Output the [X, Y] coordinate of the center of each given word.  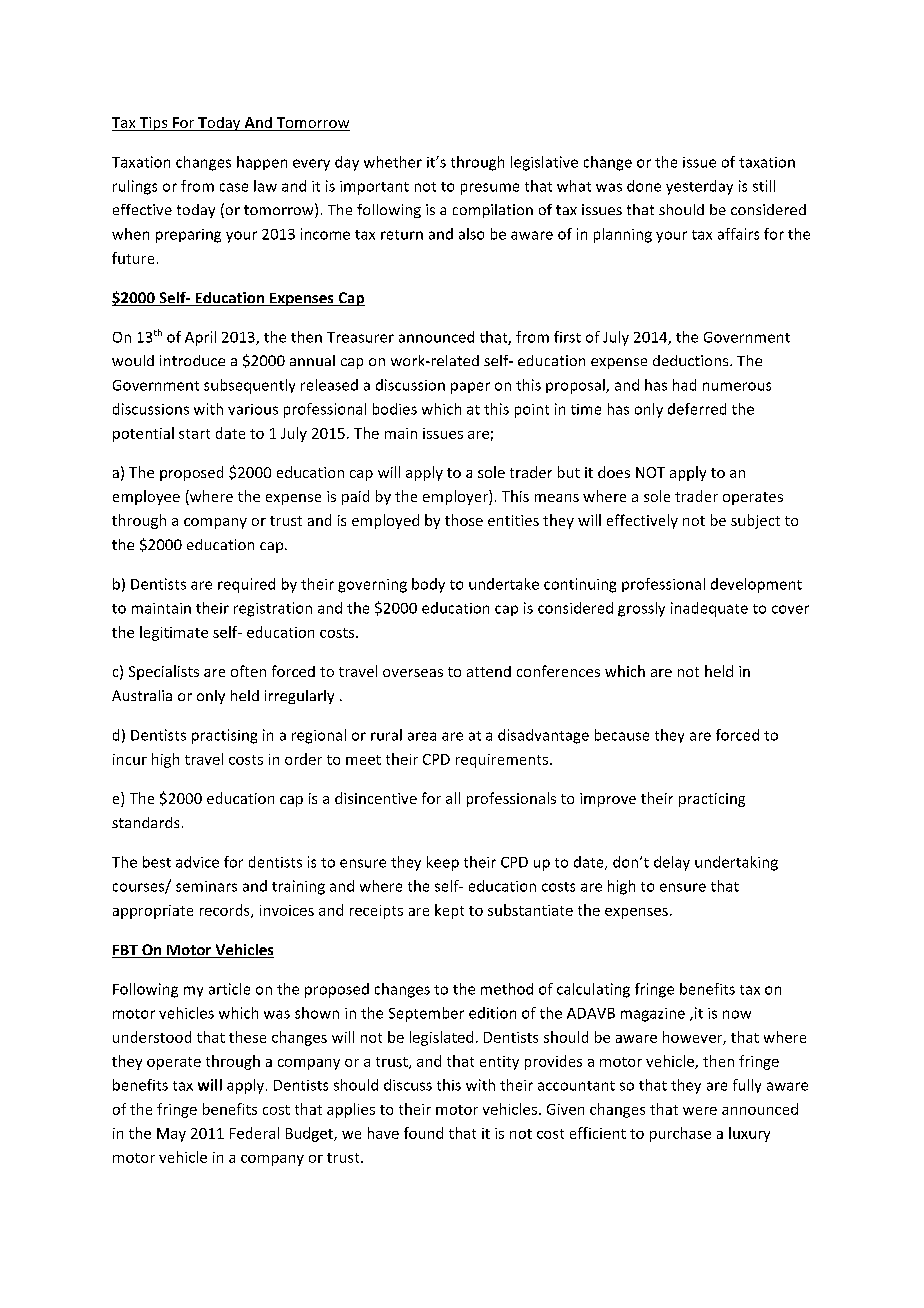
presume [490, 189]
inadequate [709, 609]
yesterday [699, 187]
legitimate [174, 633]
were [700, 1111]
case [234, 187]
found [423, 1133]
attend [489, 671]
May [171, 1135]
